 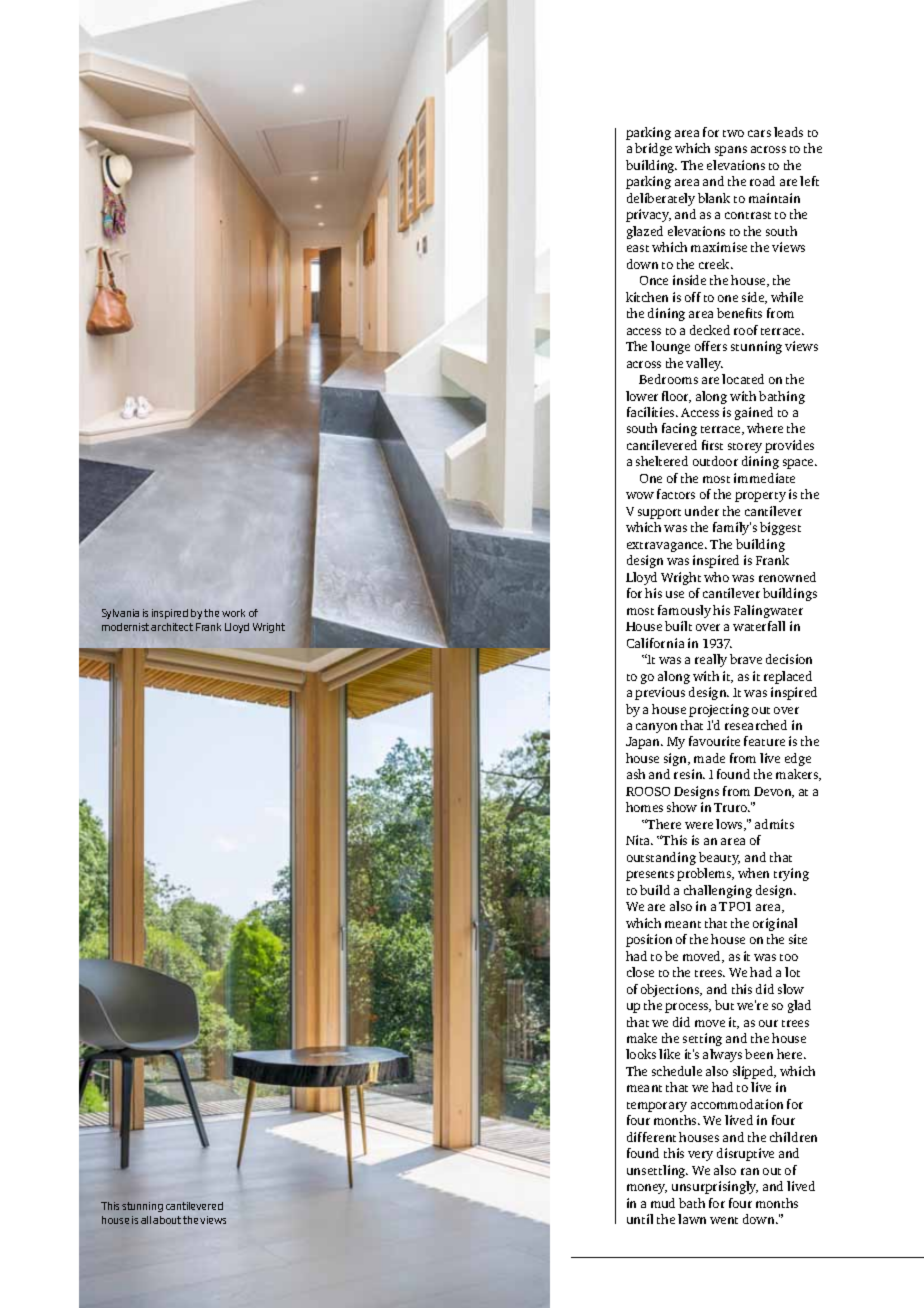 I want to click on really, so click(x=711, y=660).
